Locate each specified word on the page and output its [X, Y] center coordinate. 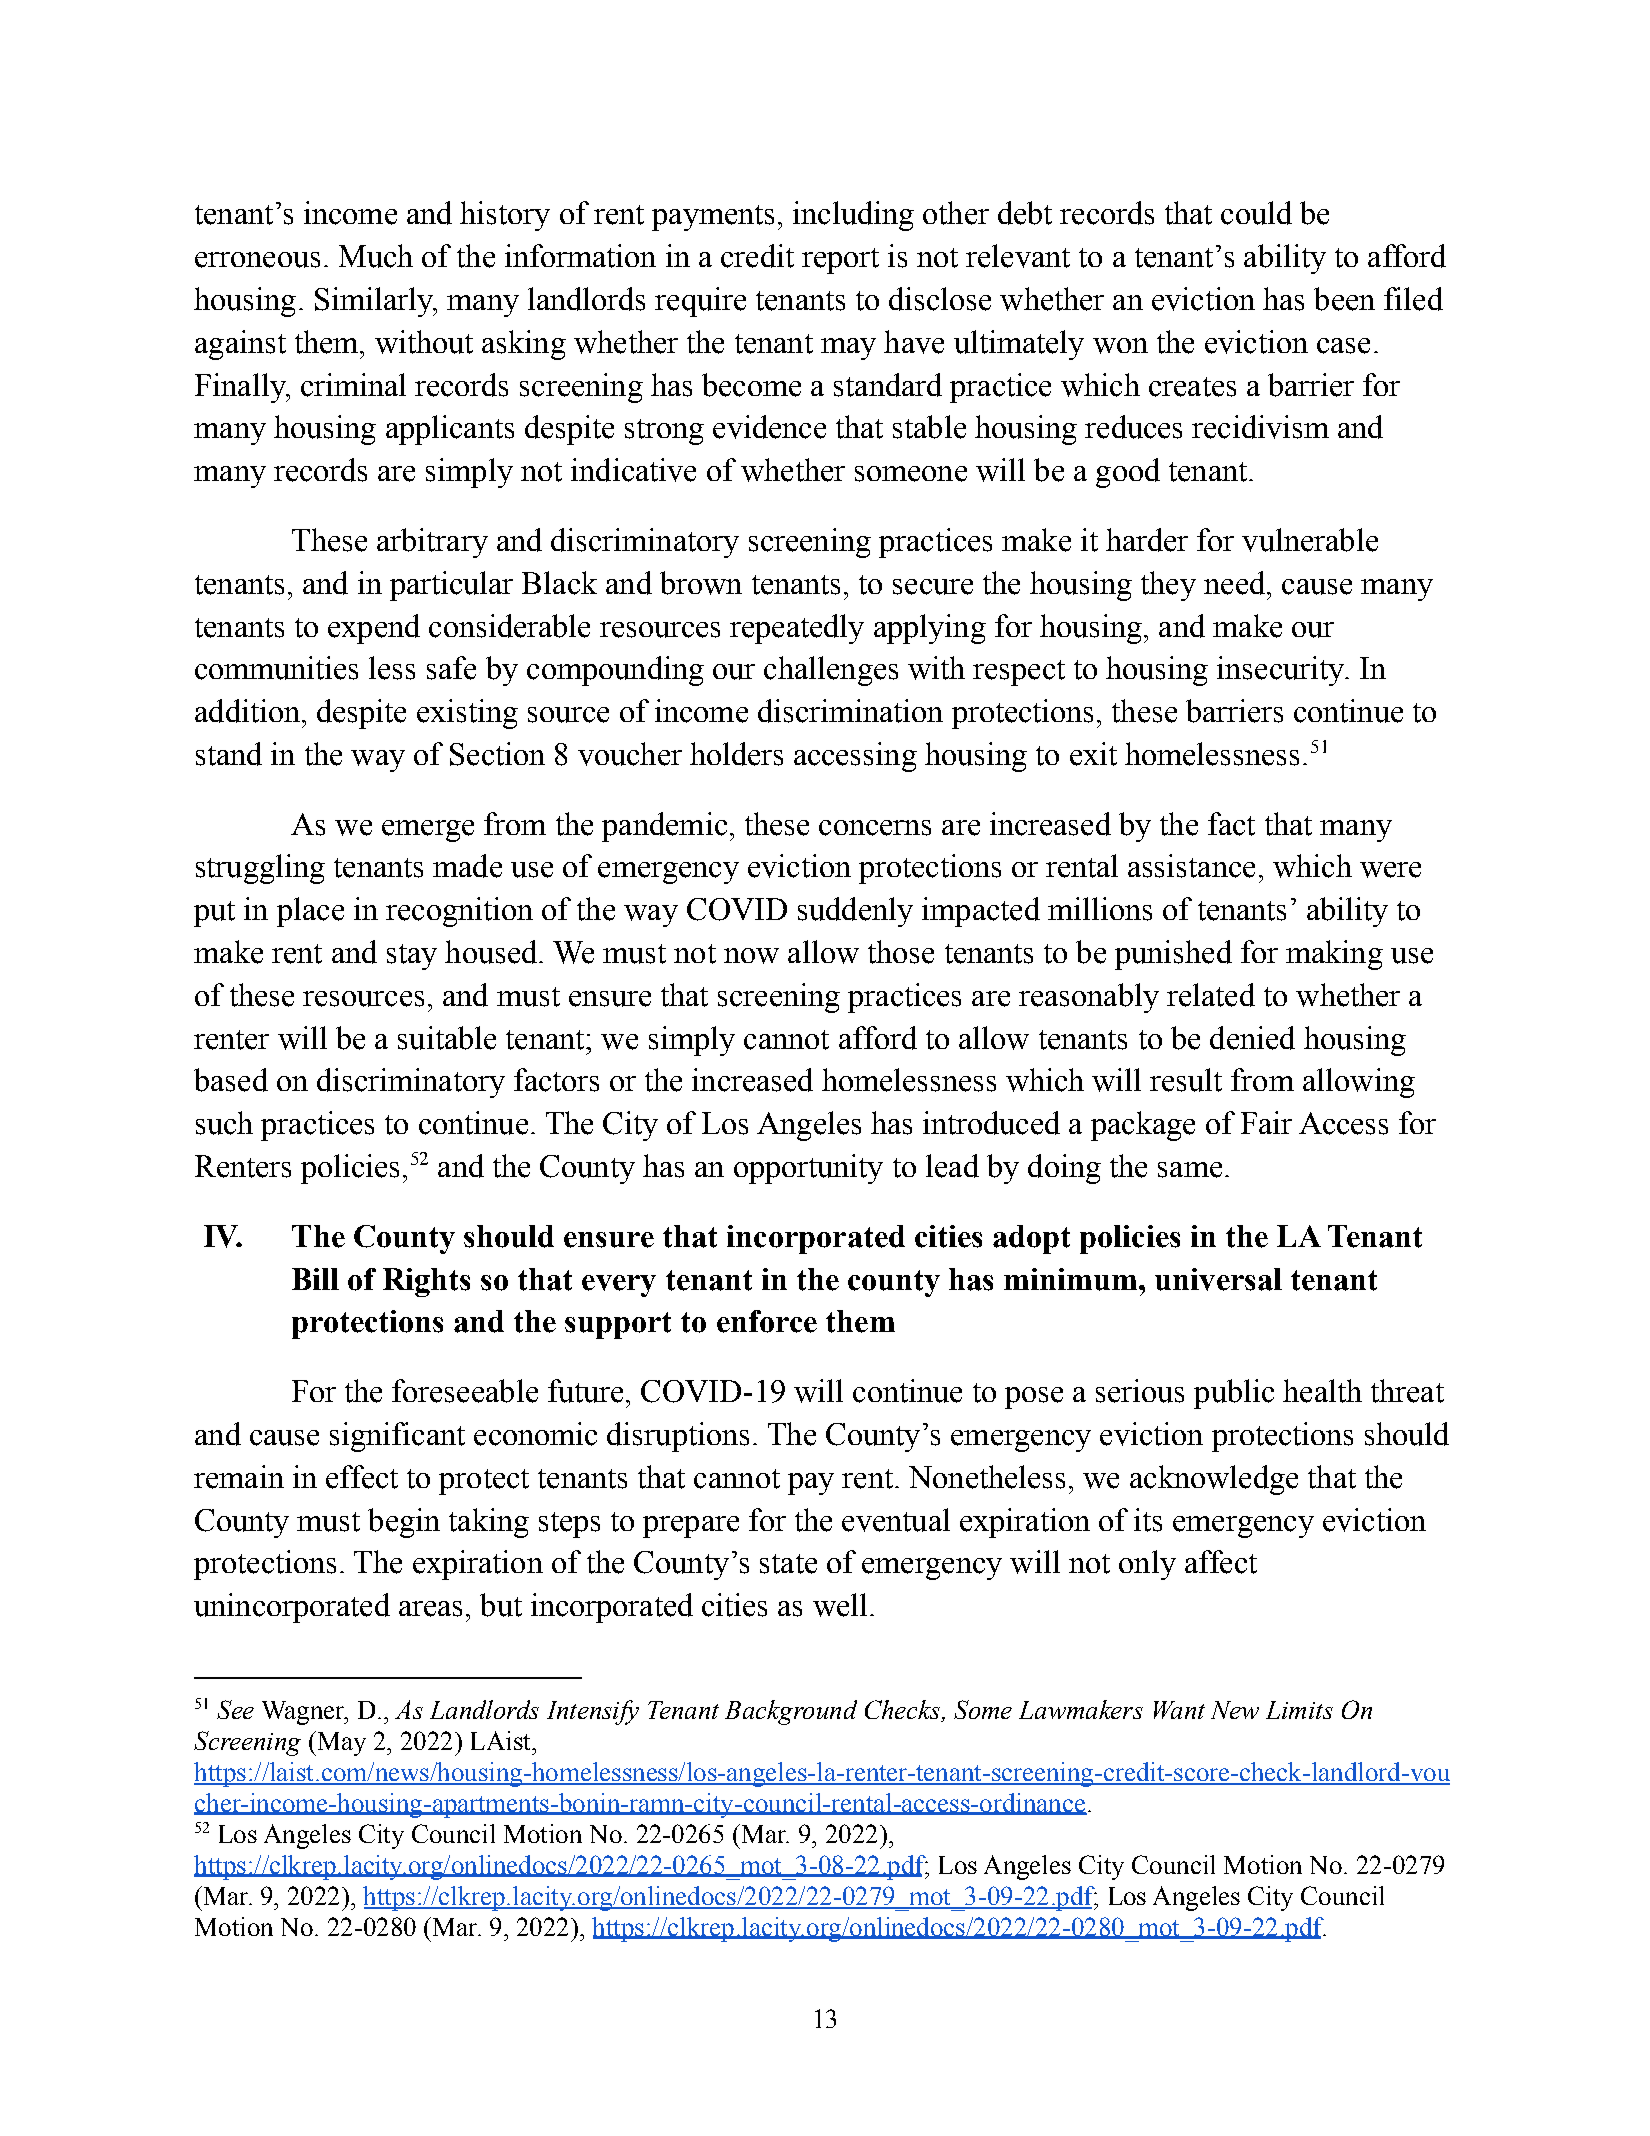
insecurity [1281, 671]
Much [376, 256]
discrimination [850, 711]
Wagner [304, 1713]
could [1256, 213]
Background [791, 1712]
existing [467, 714]
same [1190, 1170]
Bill [315, 1279]
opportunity [808, 1169]
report [840, 261]
